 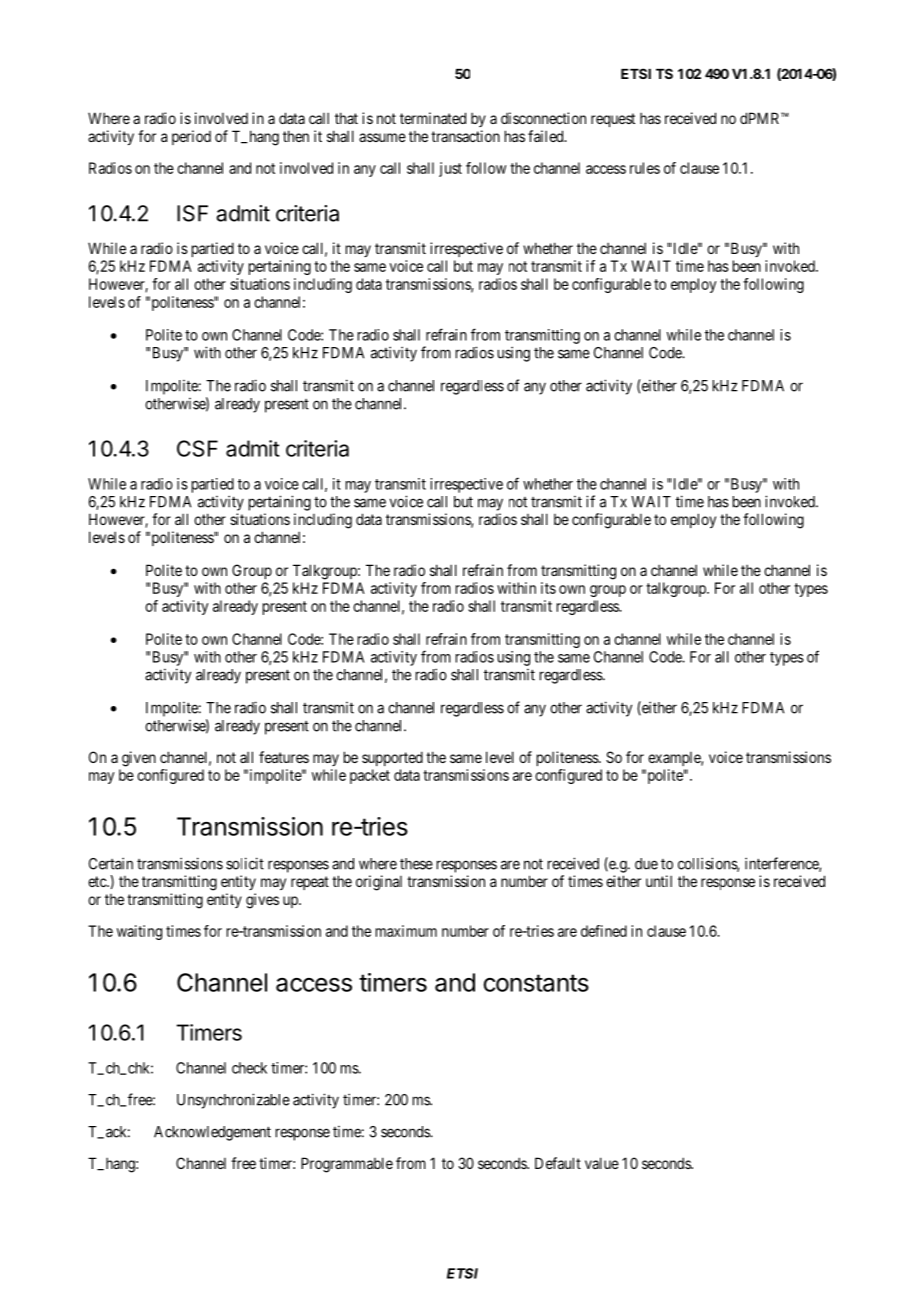 What do you see at coordinates (450, 169) in the screenshot?
I see `just` at bounding box center [450, 169].
